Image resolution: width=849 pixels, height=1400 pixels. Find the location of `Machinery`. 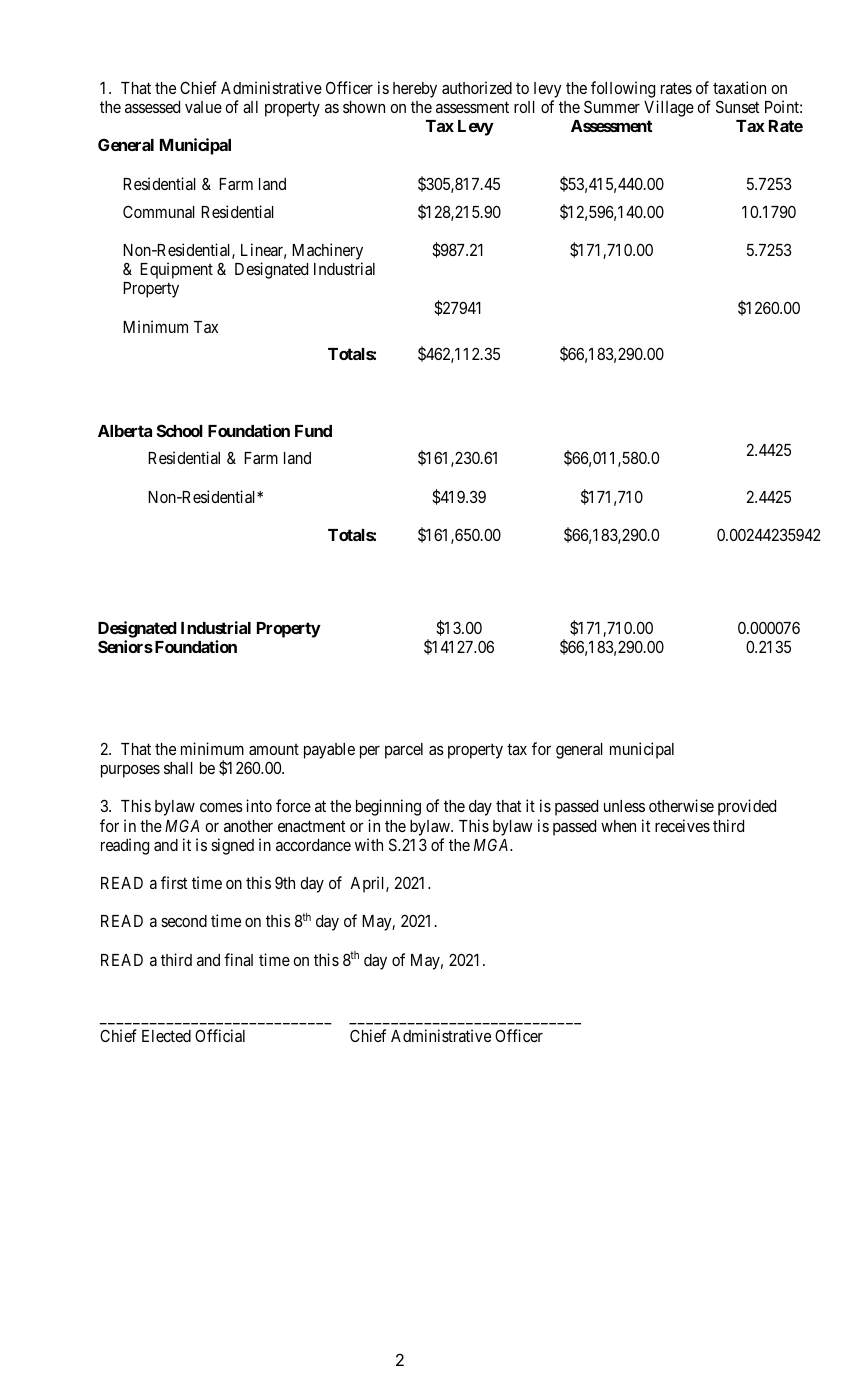

Machinery is located at coordinates (327, 253).
